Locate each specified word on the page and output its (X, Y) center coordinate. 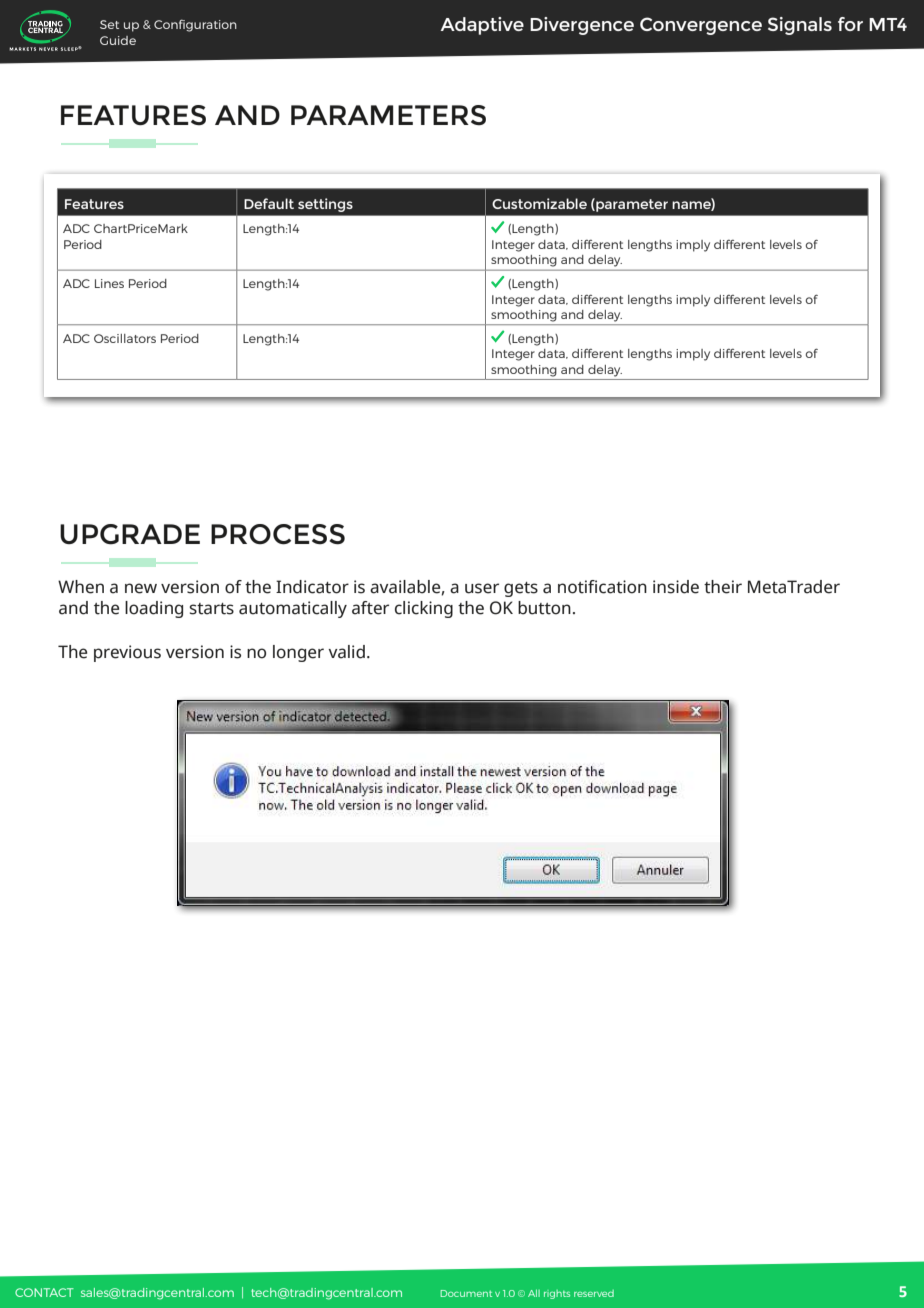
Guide (118, 40)
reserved (594, 1293)
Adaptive (482, 26)
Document (466, 1293)
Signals (800, 26)
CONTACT (44, 1292)
